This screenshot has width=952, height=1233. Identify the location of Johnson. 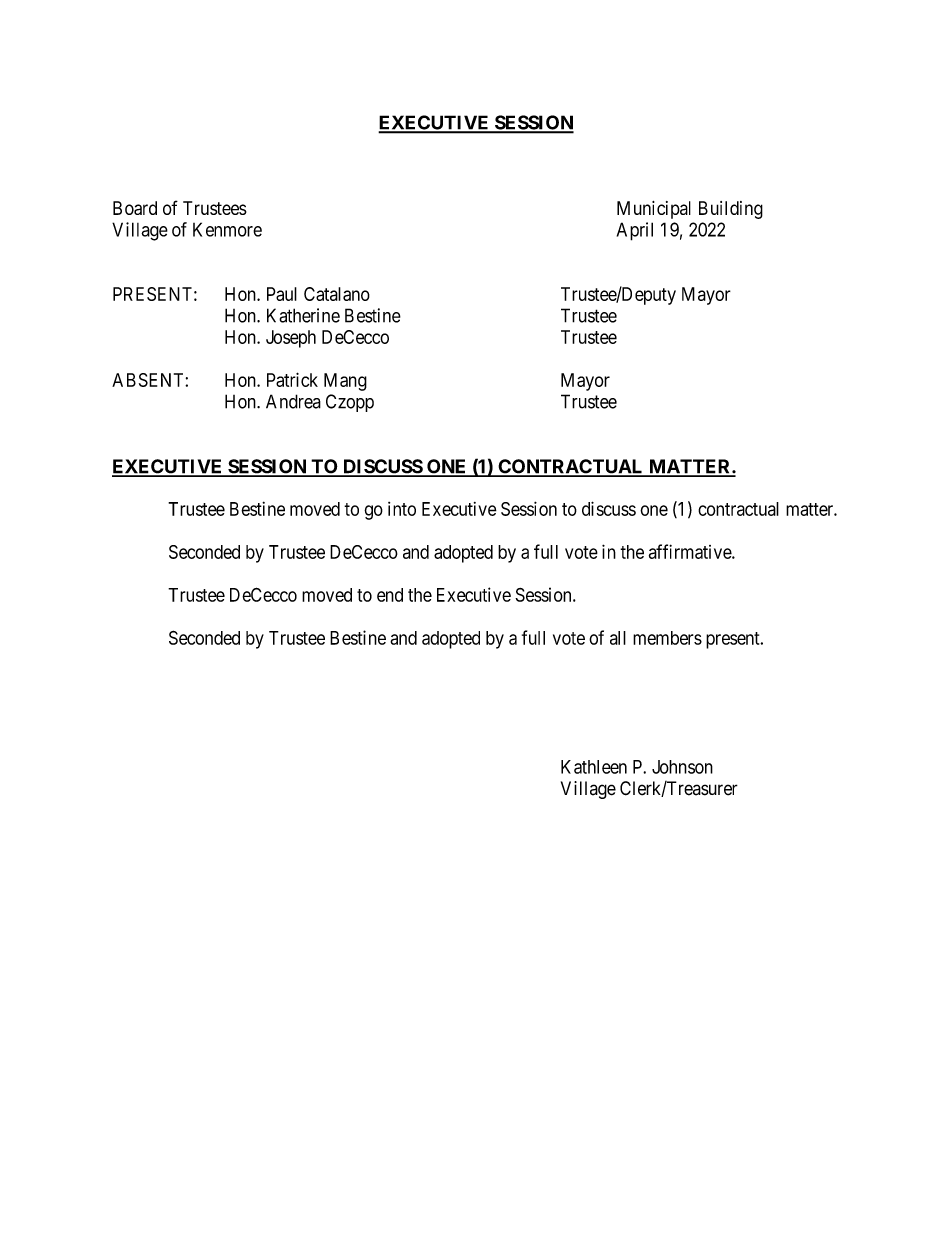
(682, 767).
